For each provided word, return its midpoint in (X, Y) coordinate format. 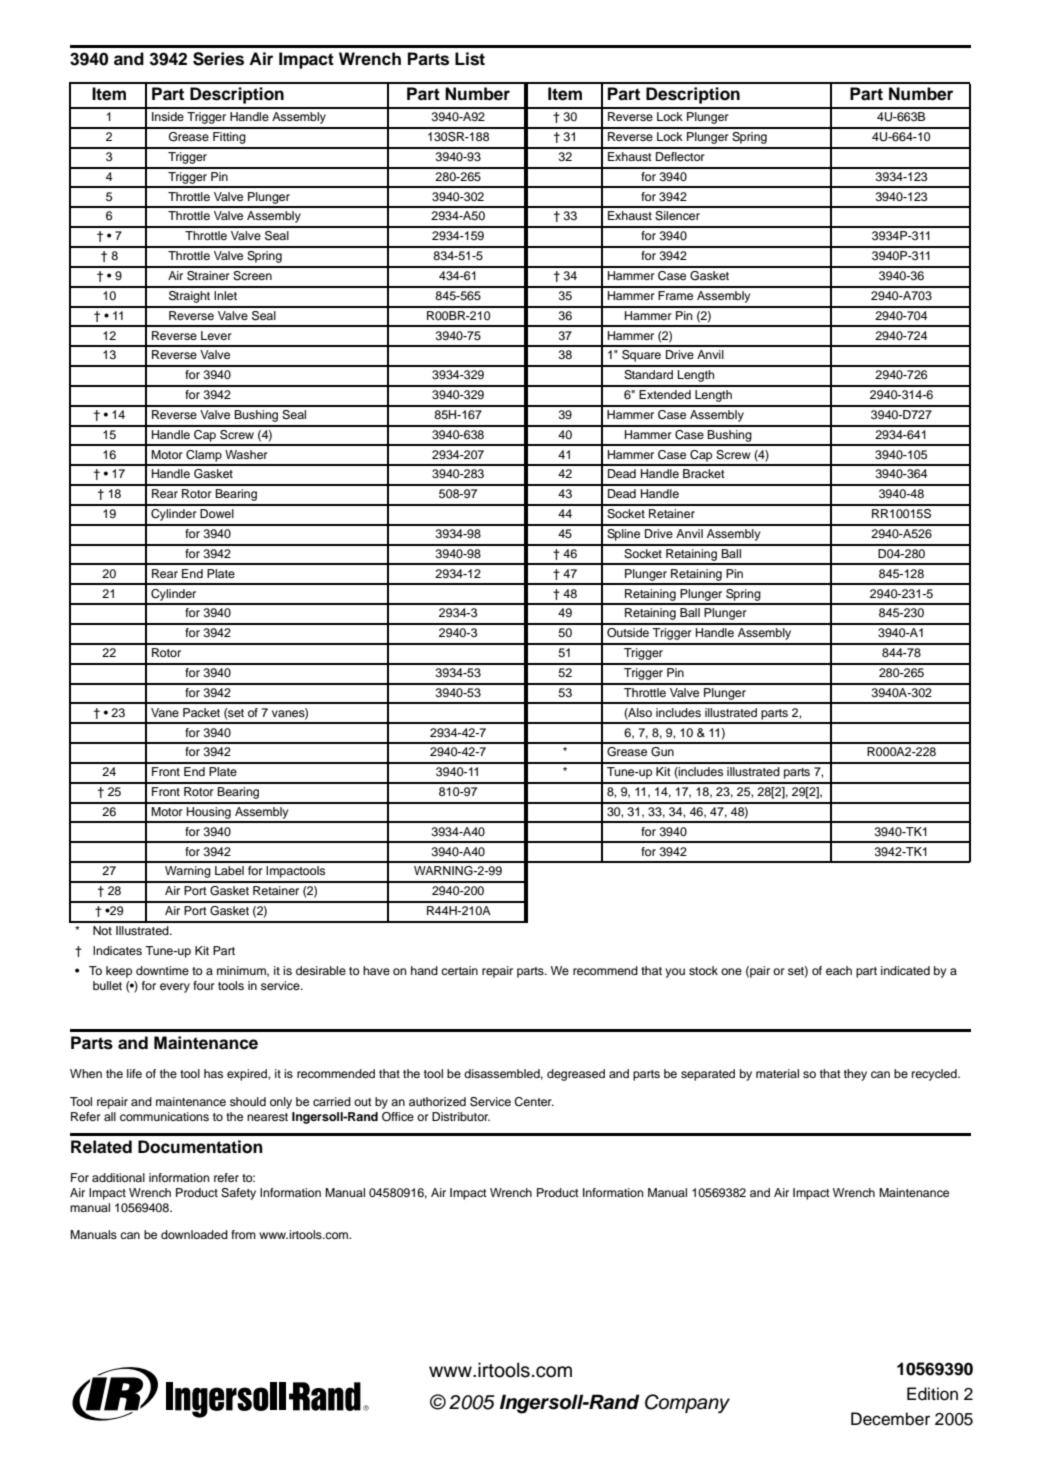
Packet (201, 712)
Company (687, 1404)
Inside (168, 116)
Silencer (677, 216)
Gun (662, 752)
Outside (628, 633)
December (890, 1419)
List (470, 59)
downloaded (194, 1234)
